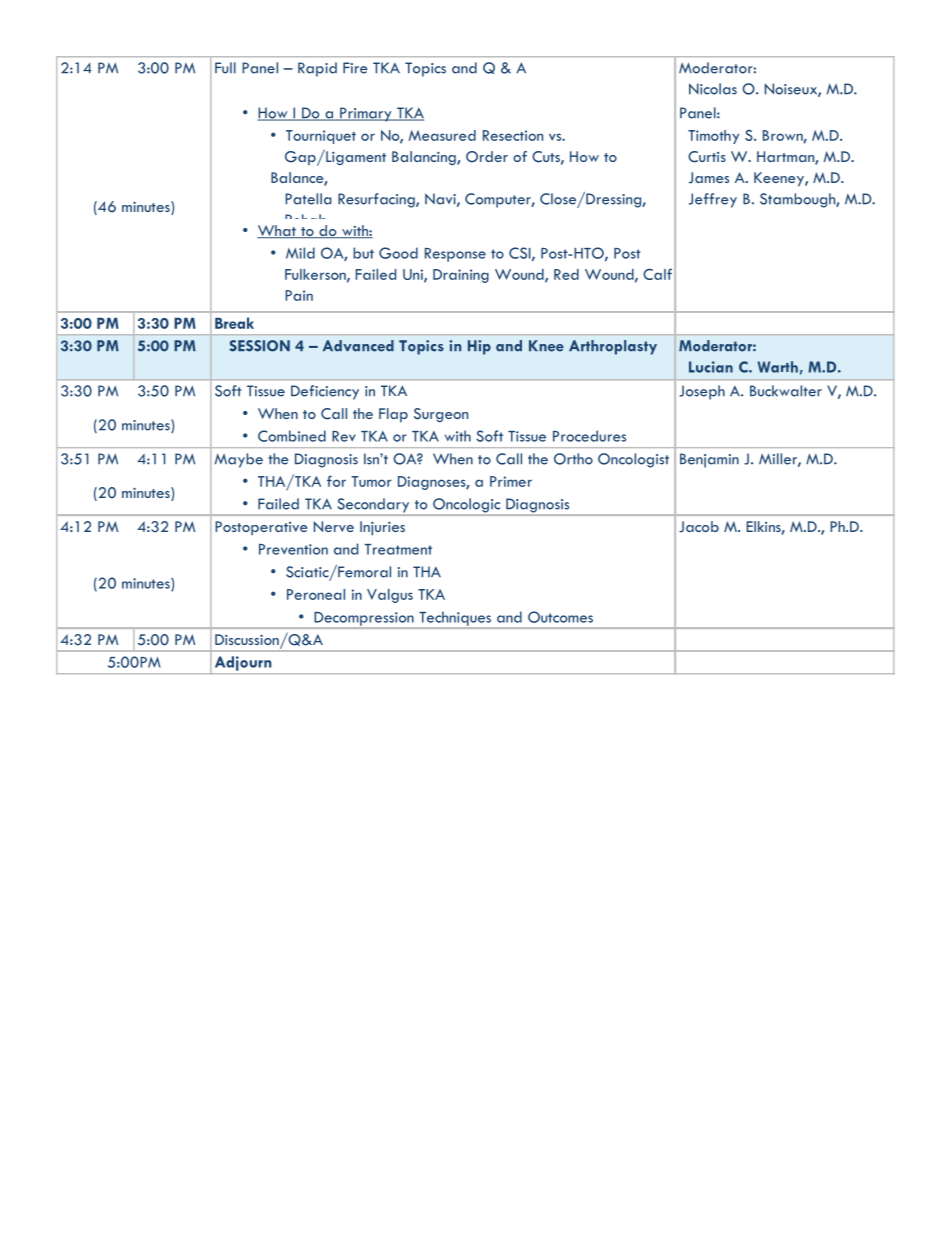 The image size is (952, 1233). I want to click on Decompression, so click(364, 620).
